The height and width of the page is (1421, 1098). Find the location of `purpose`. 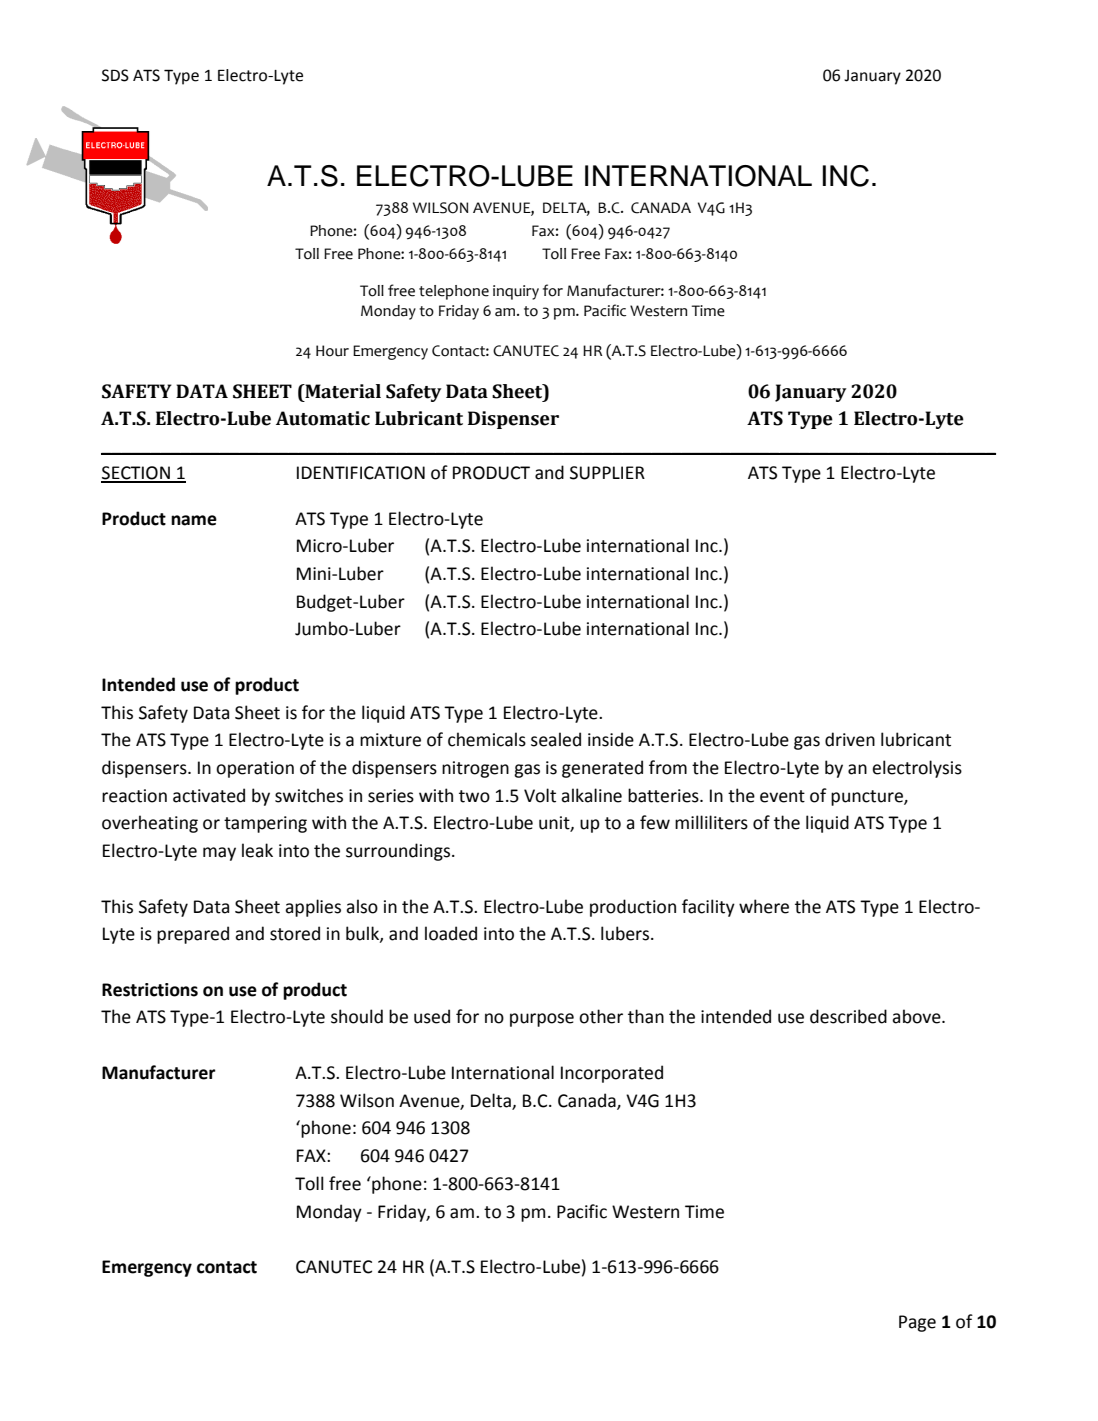

purpose is located at coordinates (542, 1020).
